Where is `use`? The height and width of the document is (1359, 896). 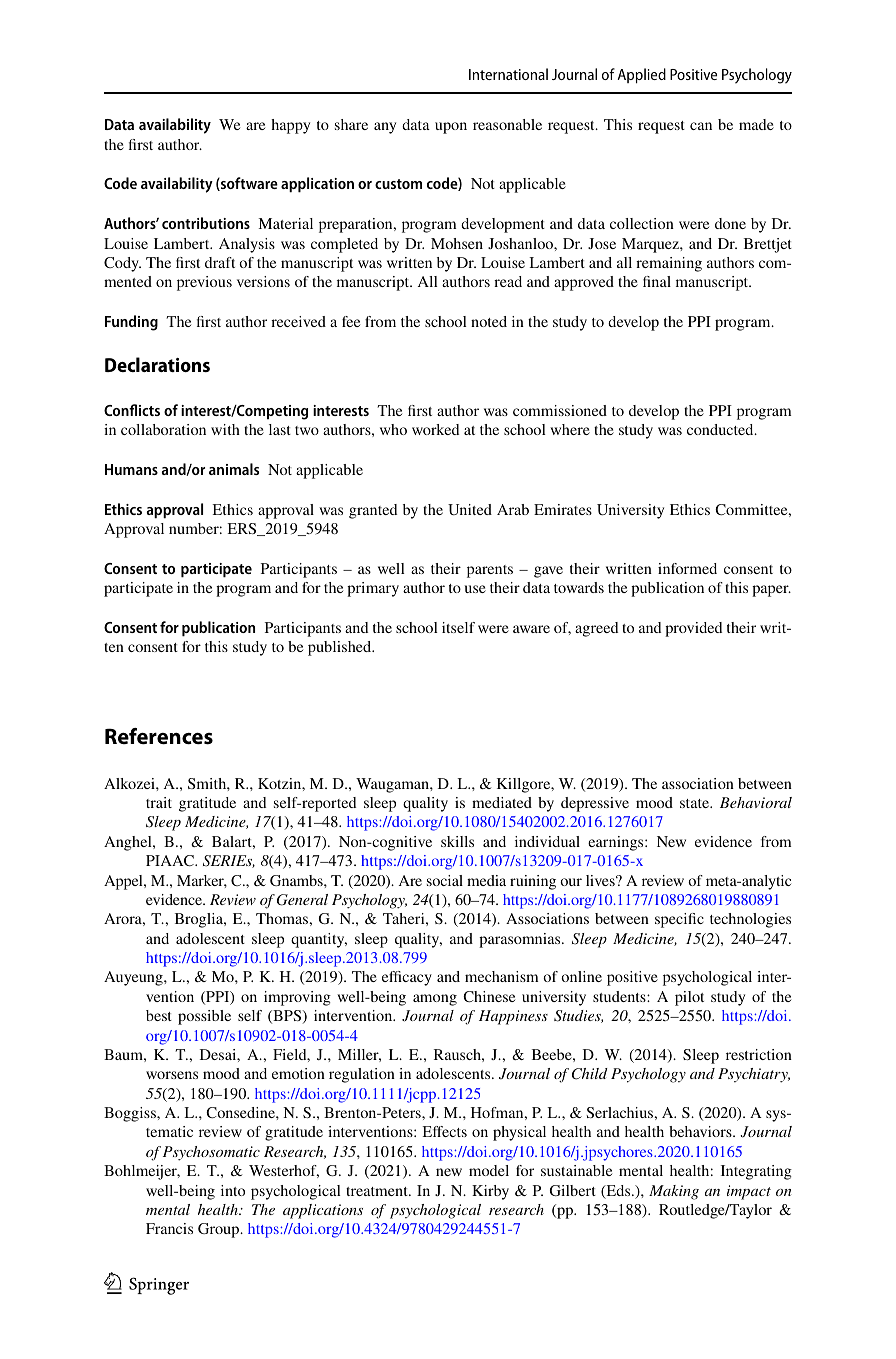 use is located at coordinates (475, 589).
